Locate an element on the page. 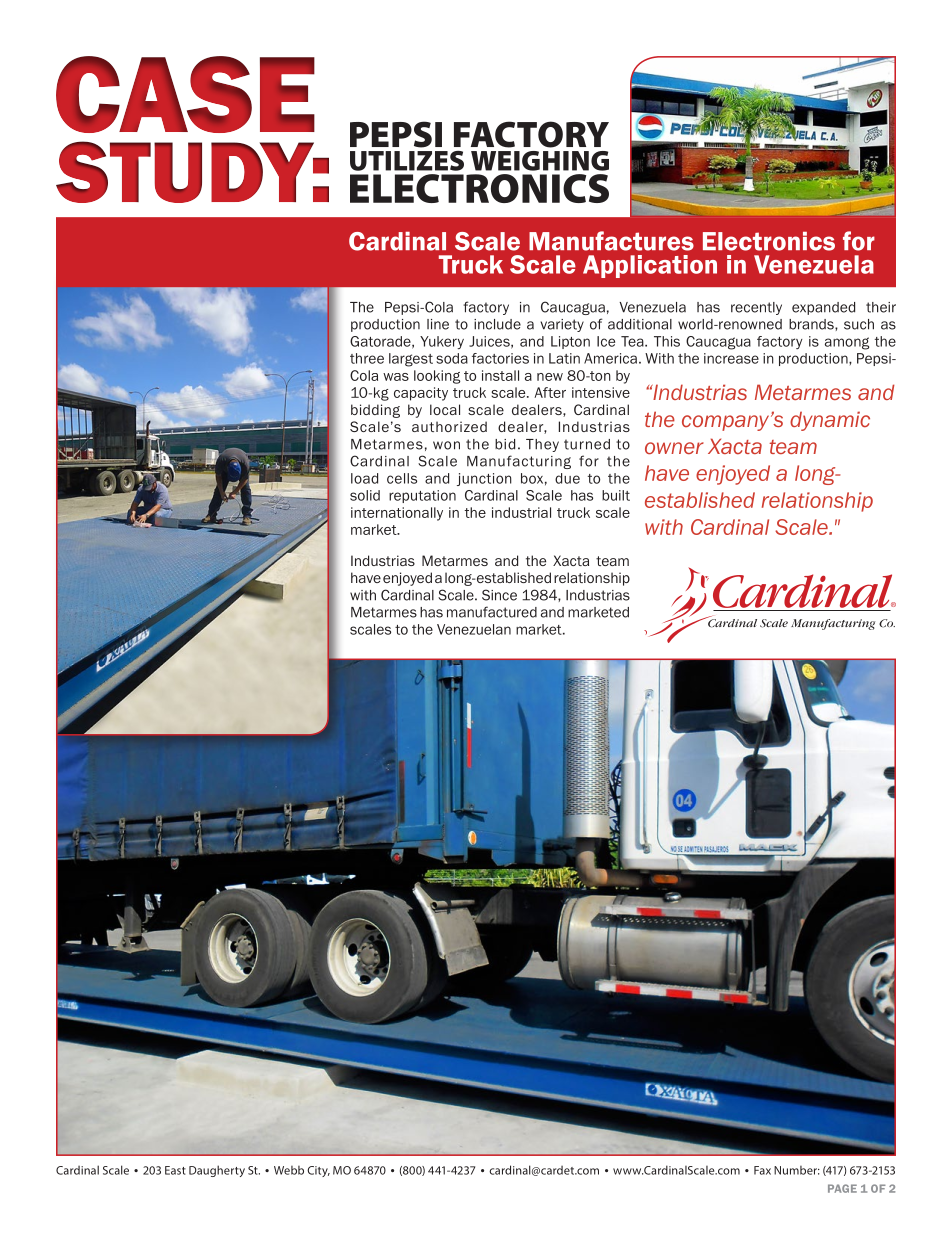  Electronics is located at coordinates (769, 241).
